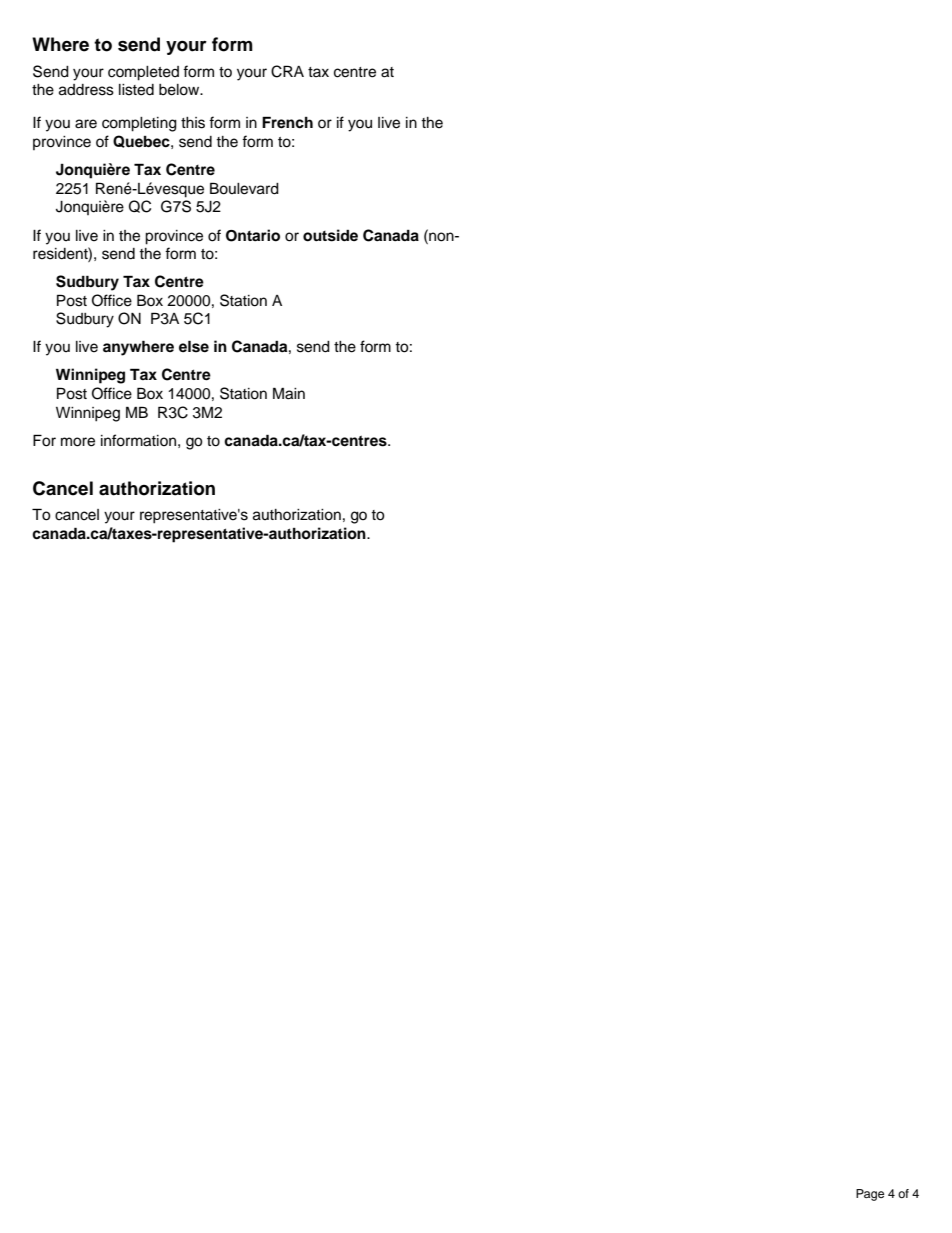 The height and width of the document is (1233, 952). What do you see at coordinates (289, 393) in the document?
I see `Main` at bounding box center [289, 393].
